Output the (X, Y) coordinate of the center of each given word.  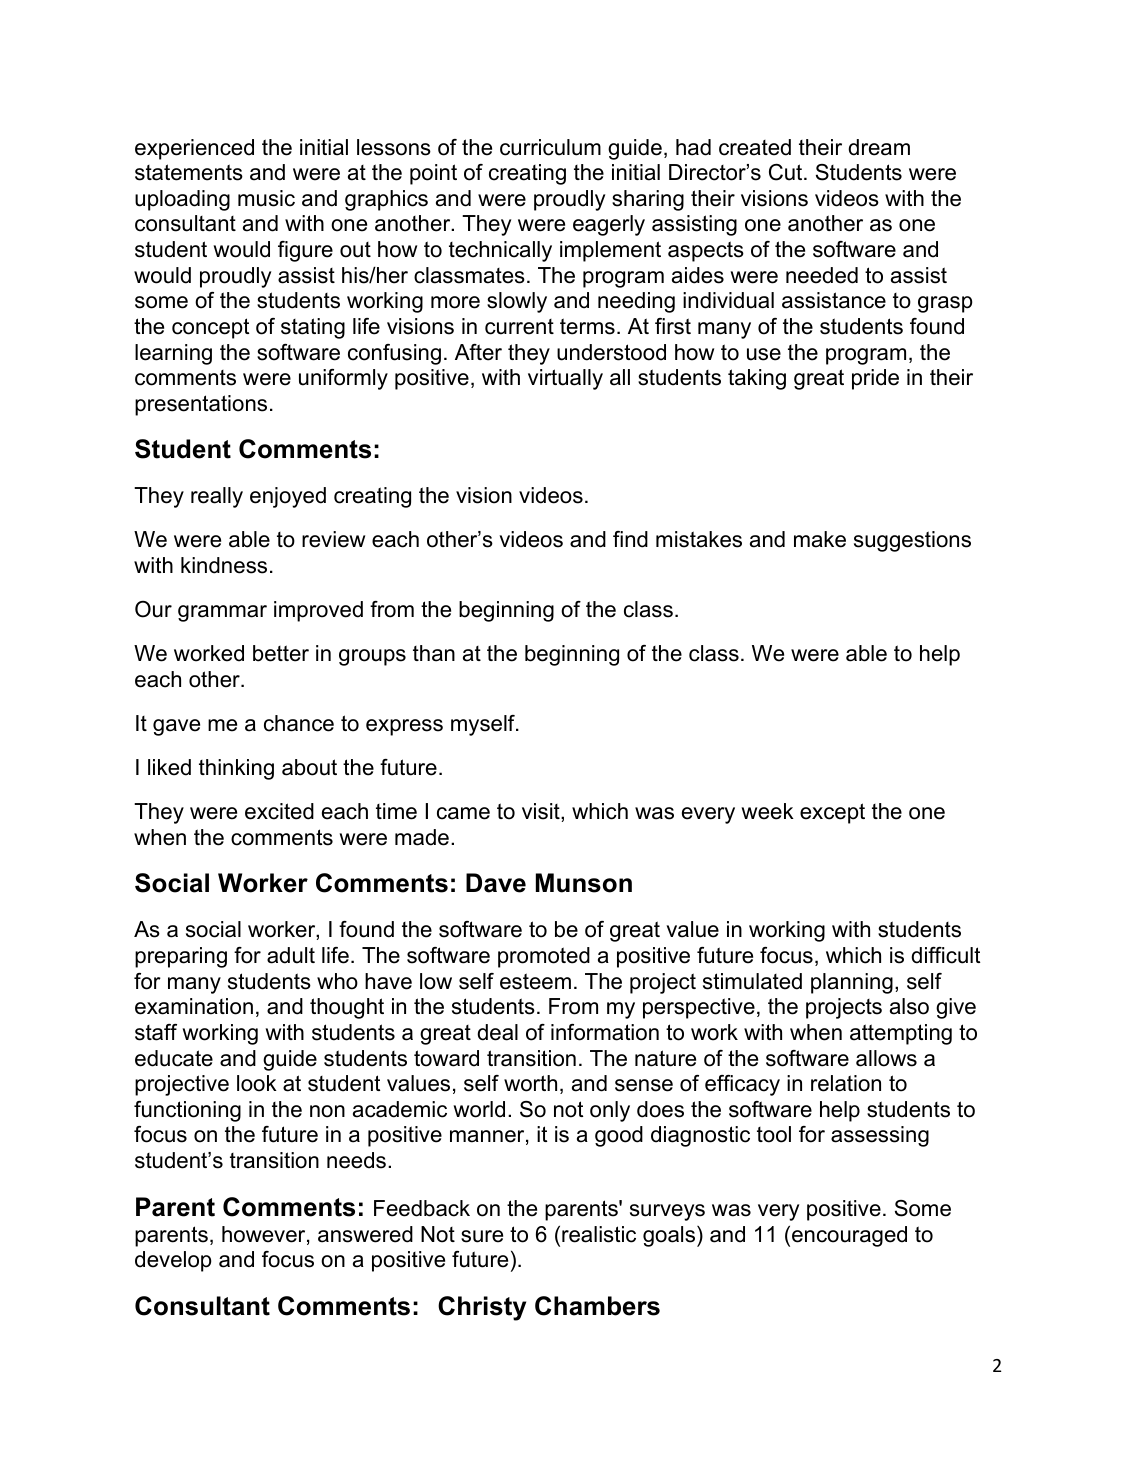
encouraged (849, 1236)
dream (879, 147)
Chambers (597, 1306)
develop (173, 1261)
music (266, 198)
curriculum (550, 147)
